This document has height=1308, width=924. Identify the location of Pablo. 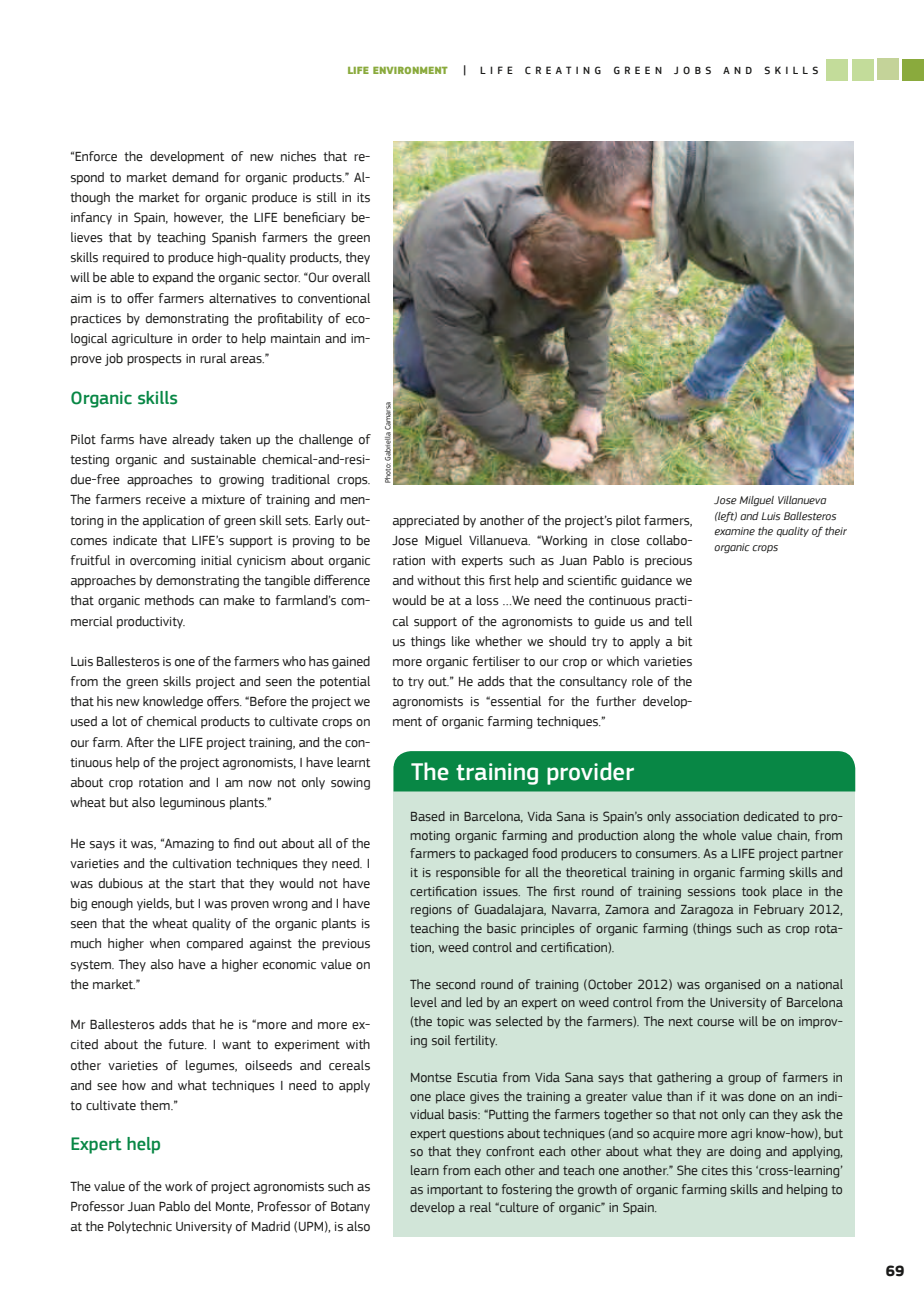
(174, 1206).
